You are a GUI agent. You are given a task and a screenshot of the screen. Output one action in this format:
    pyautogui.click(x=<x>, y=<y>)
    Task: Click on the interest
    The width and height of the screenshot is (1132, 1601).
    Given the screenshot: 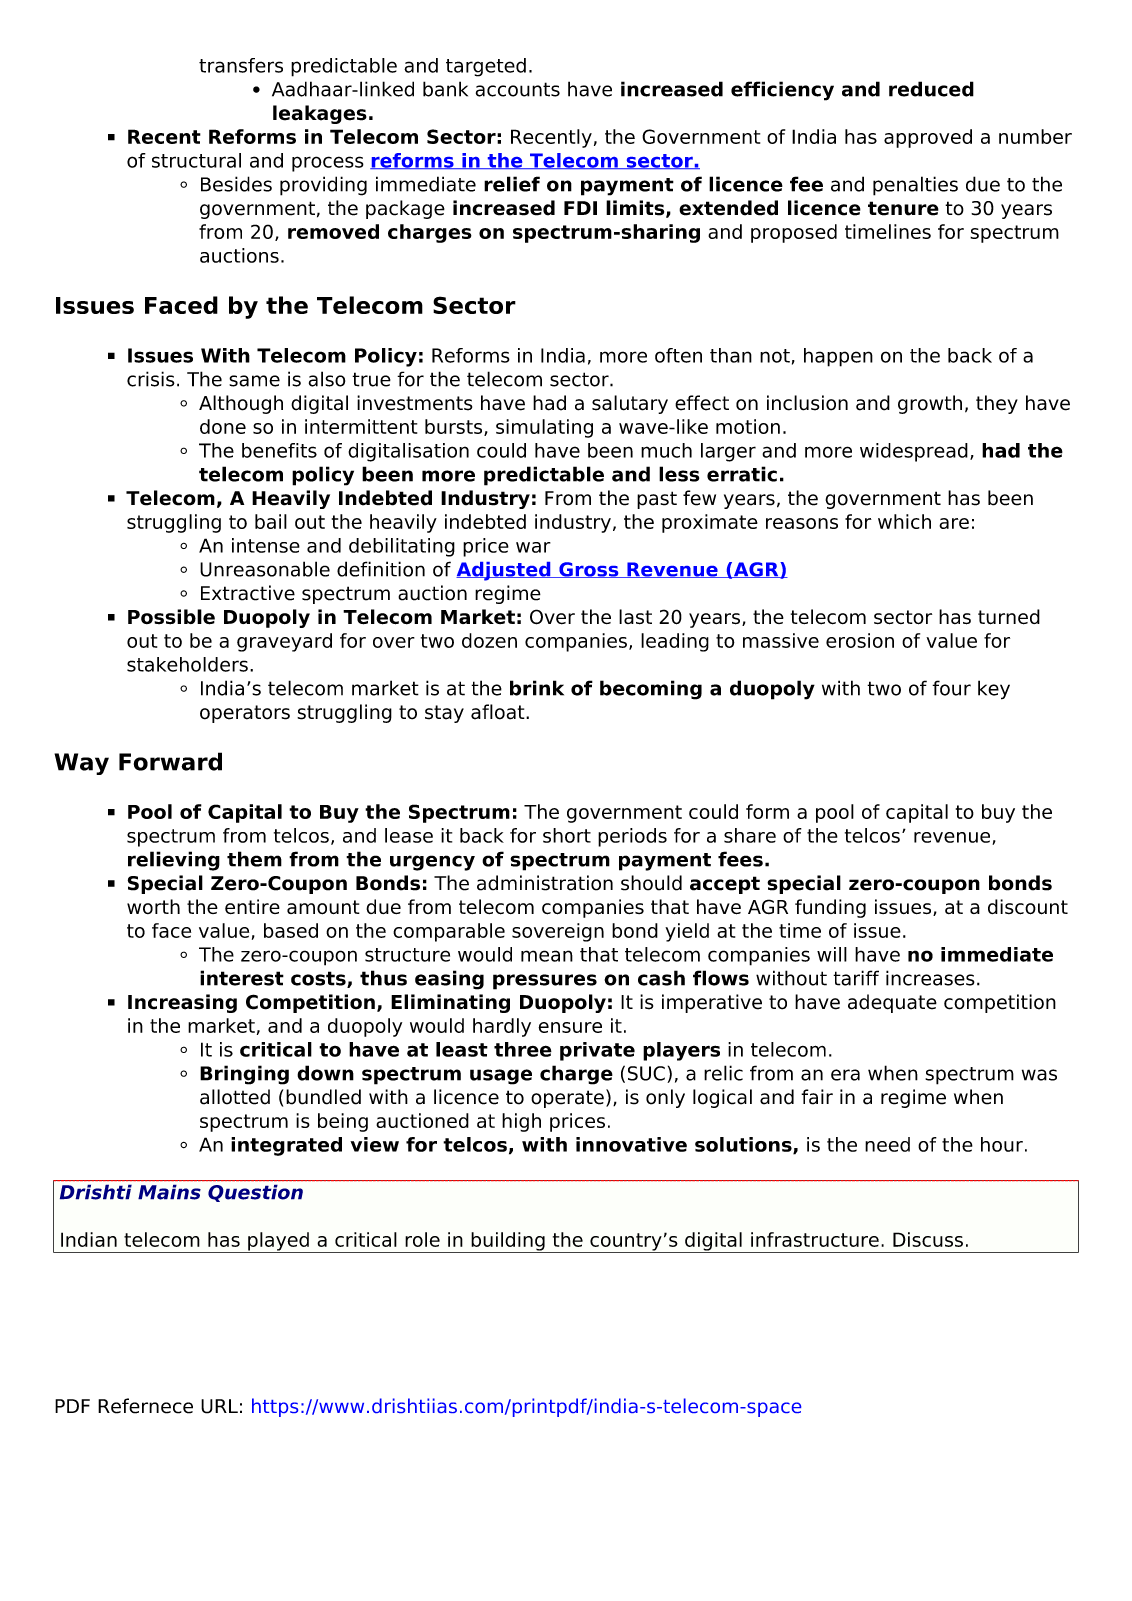 What is the action you would take?
    pyautogui.click(x=242, y=978)
